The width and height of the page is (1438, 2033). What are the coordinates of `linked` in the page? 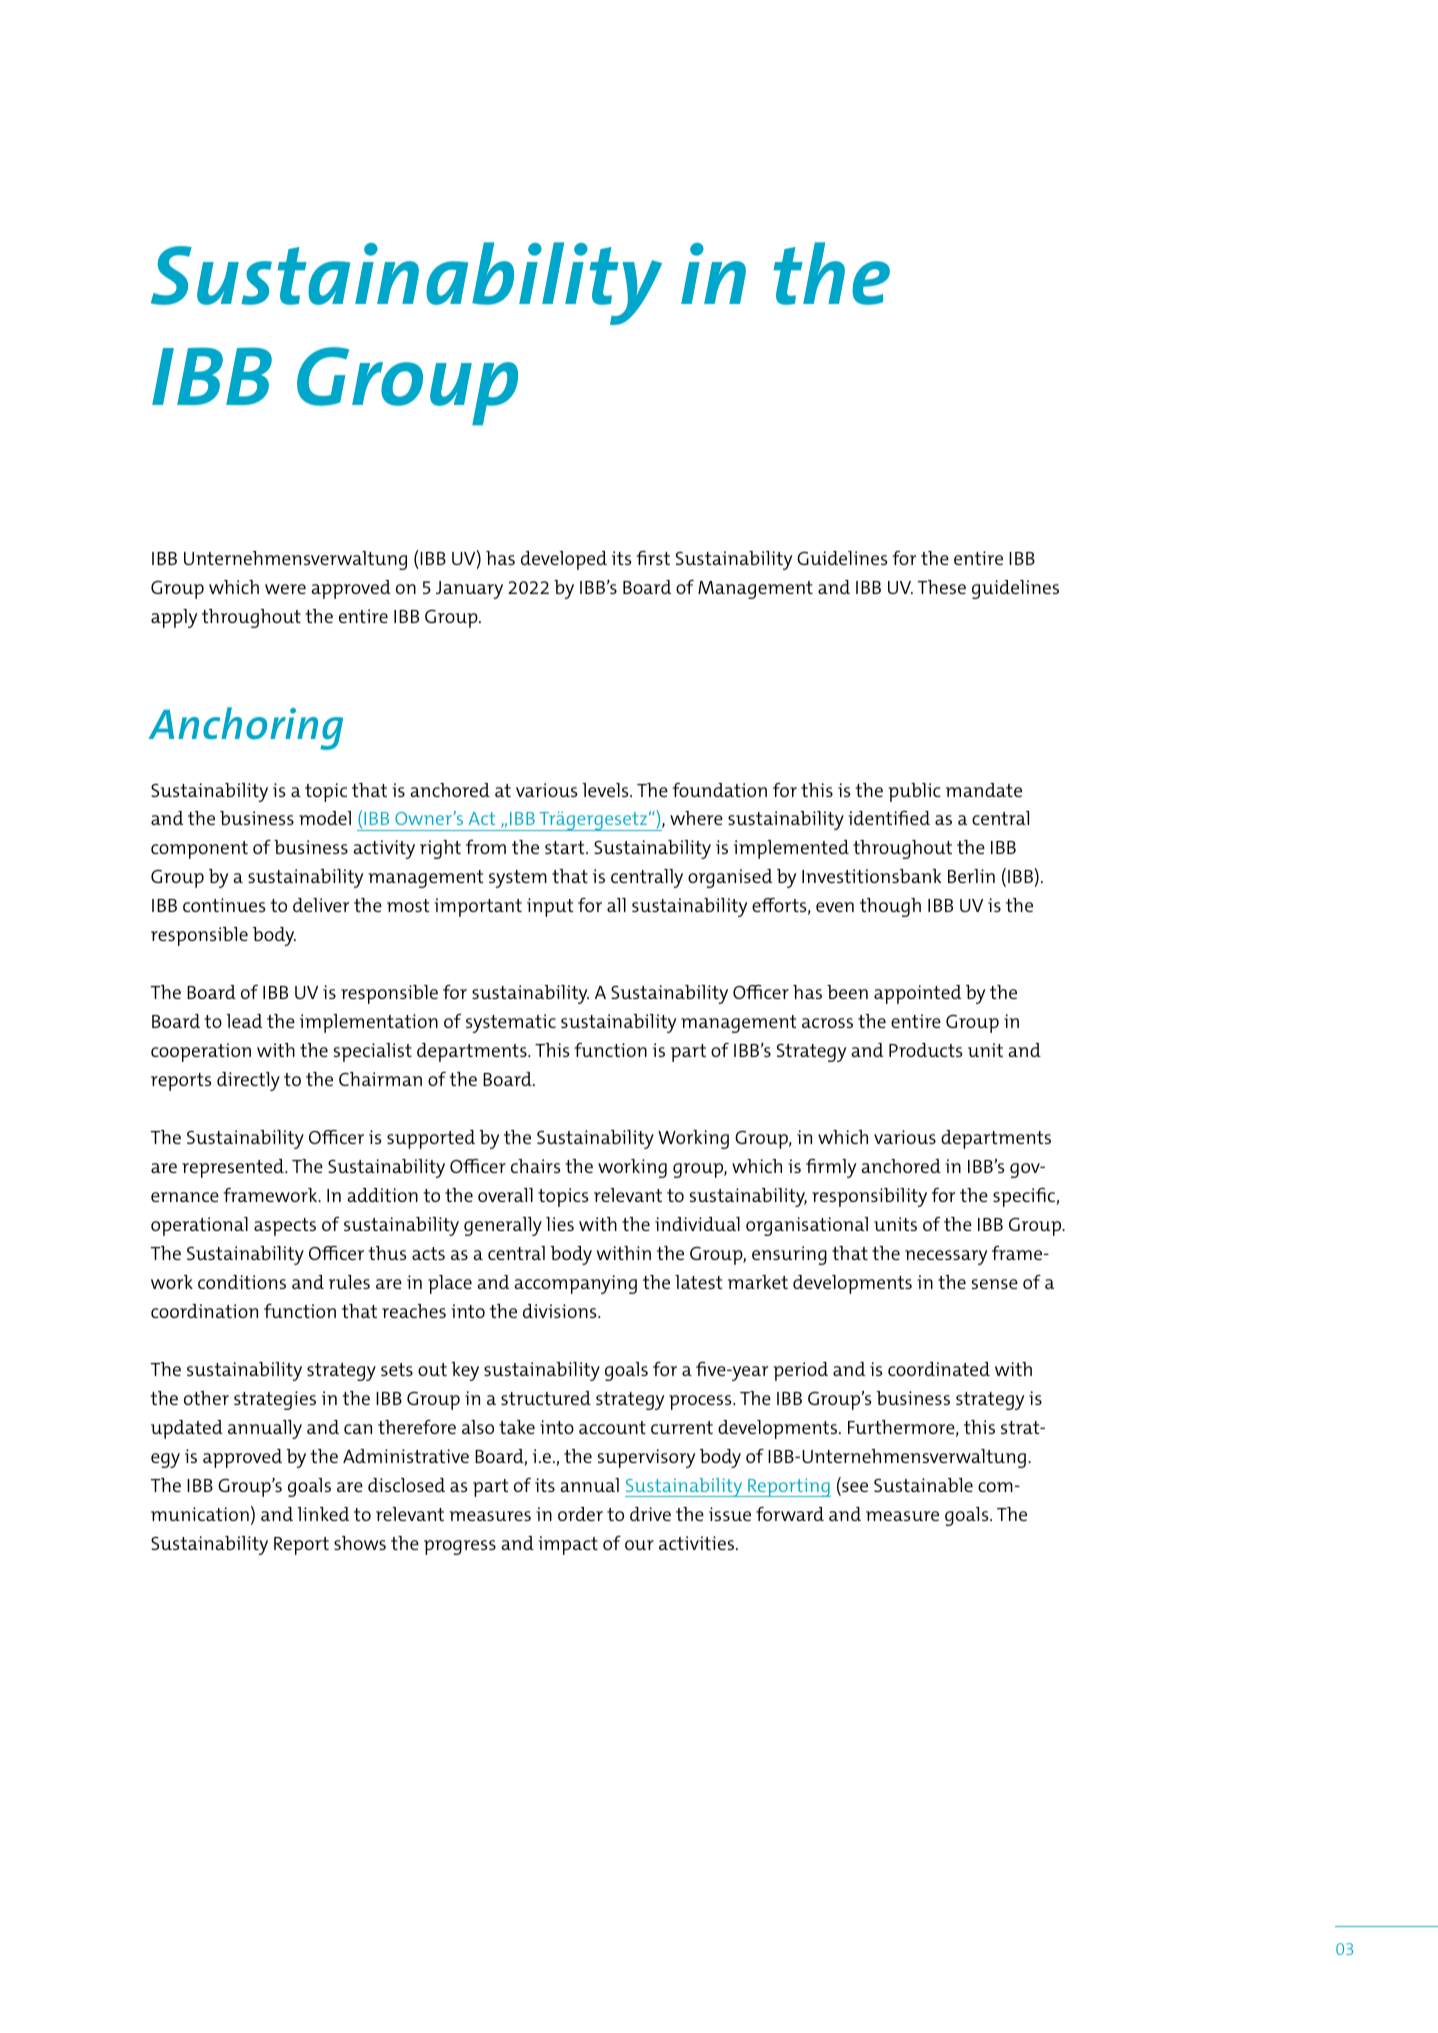 It's located at (323, 1514).
